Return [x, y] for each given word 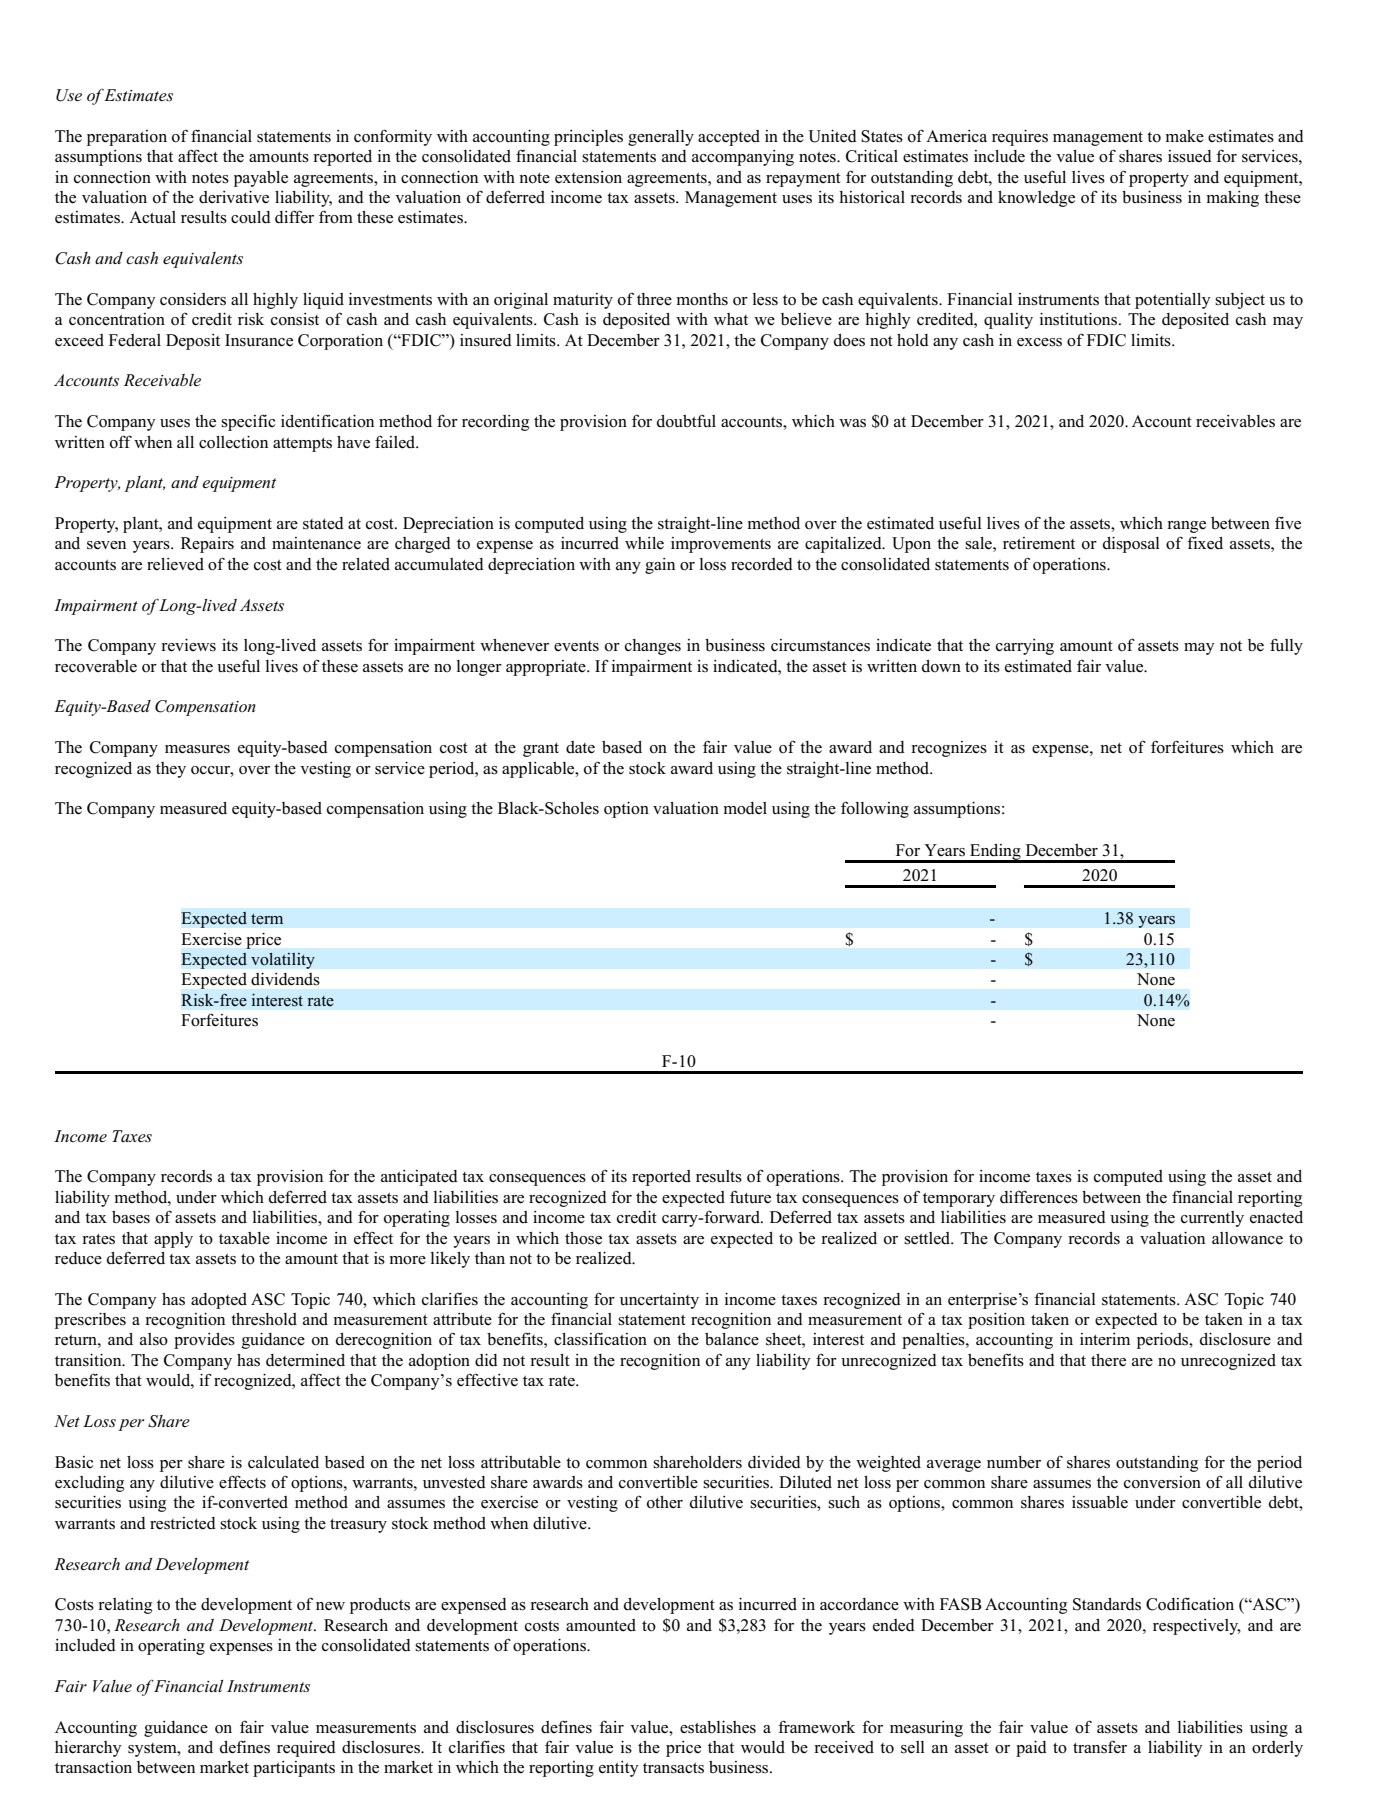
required [306, 1749]
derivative [234, 197]
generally [661, 138]
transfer [1100, 1747]
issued [1190, 156]
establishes [718, 1727]
